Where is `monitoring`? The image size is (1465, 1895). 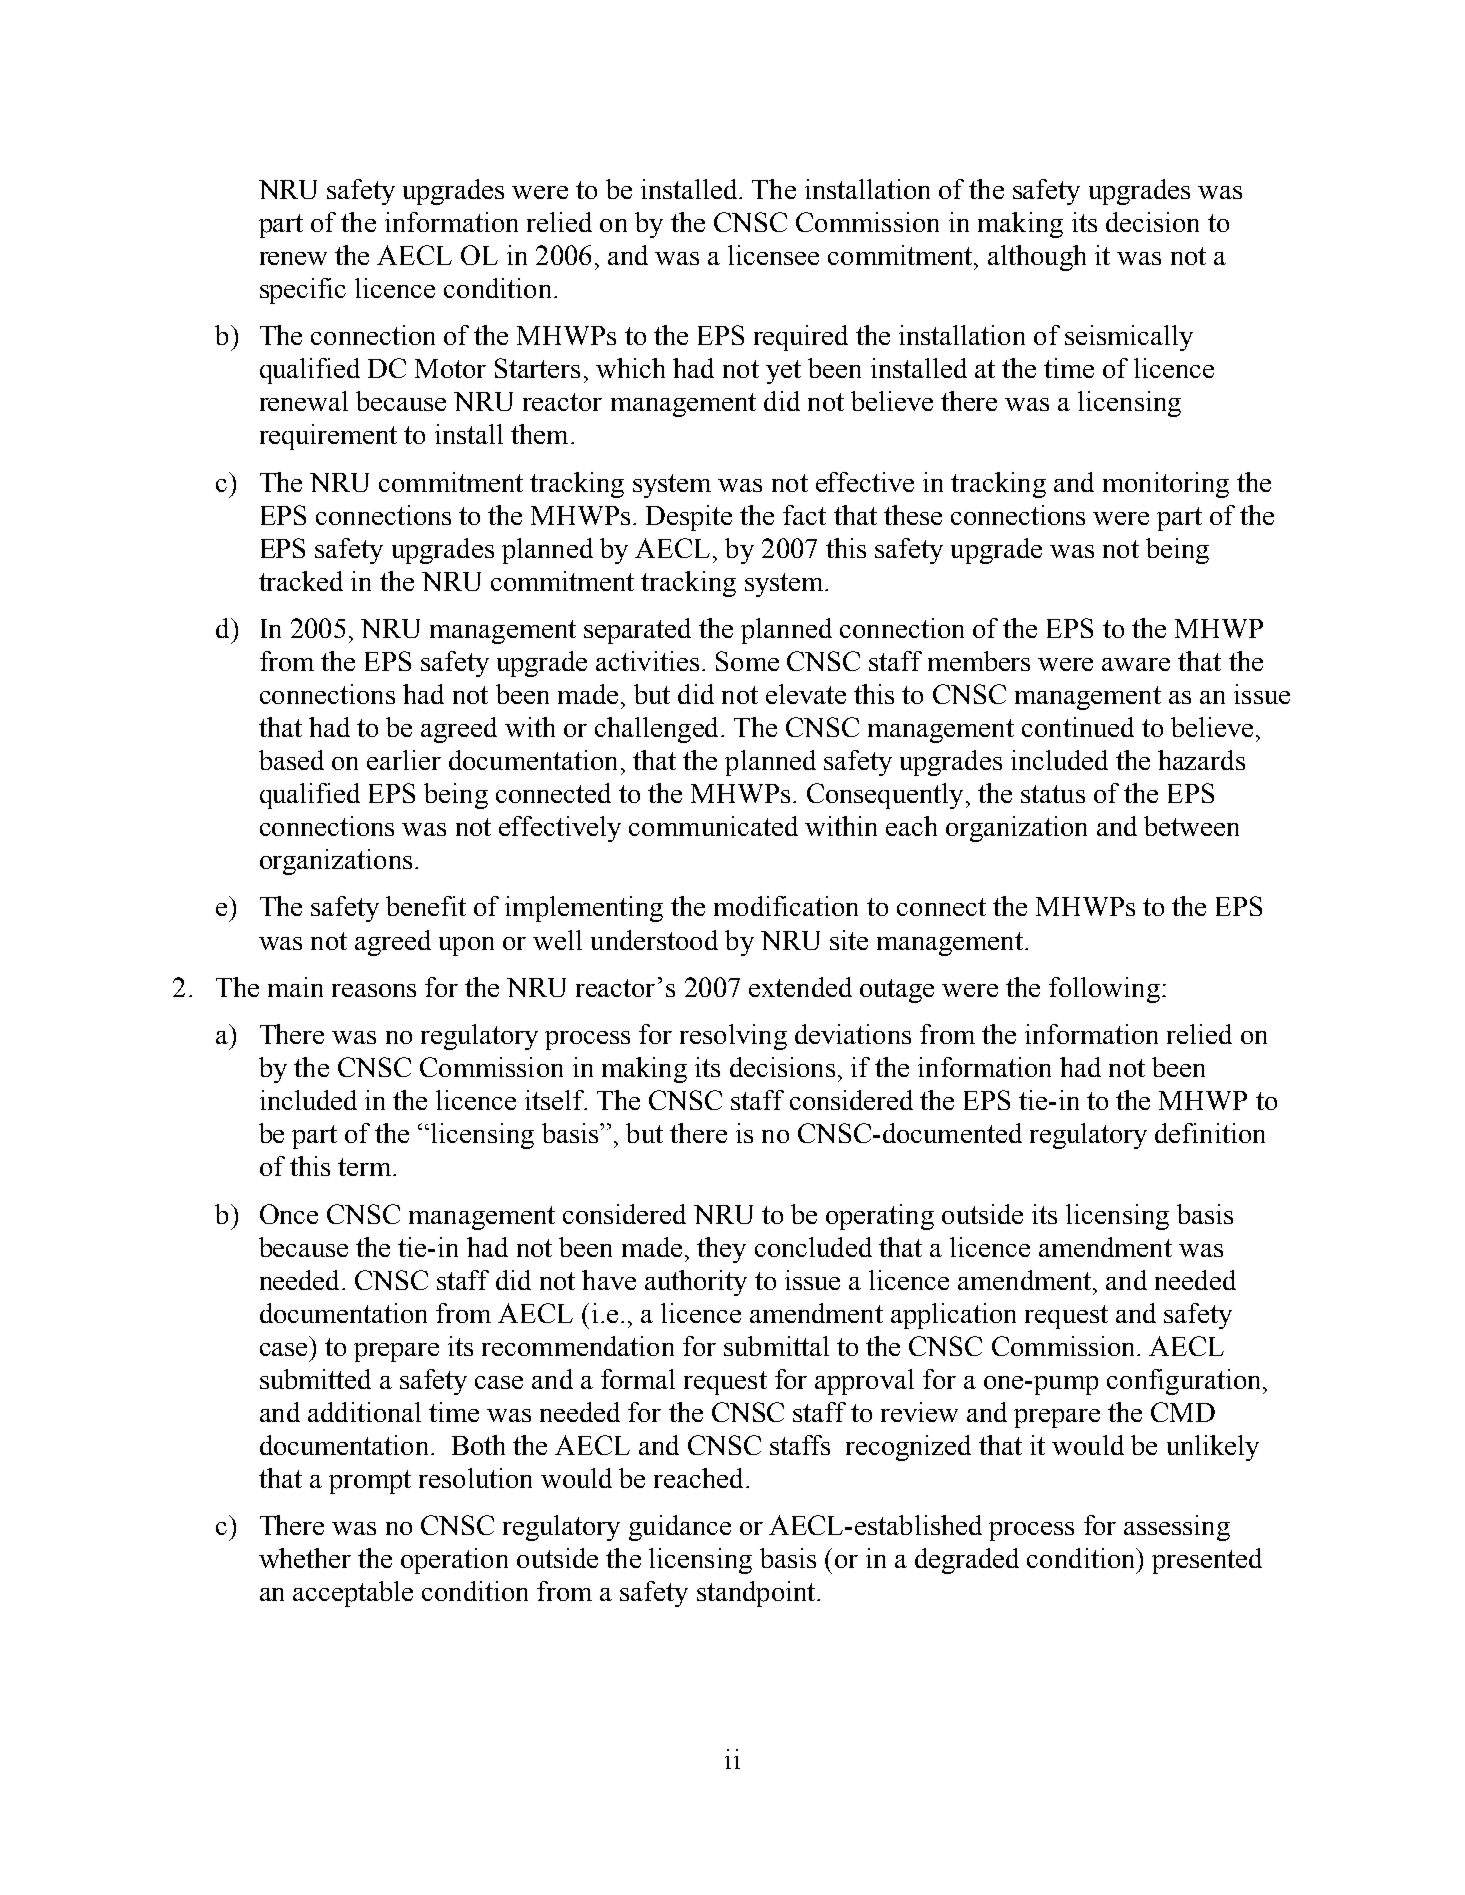 monitoring is located at coordinates (1166, 485).
